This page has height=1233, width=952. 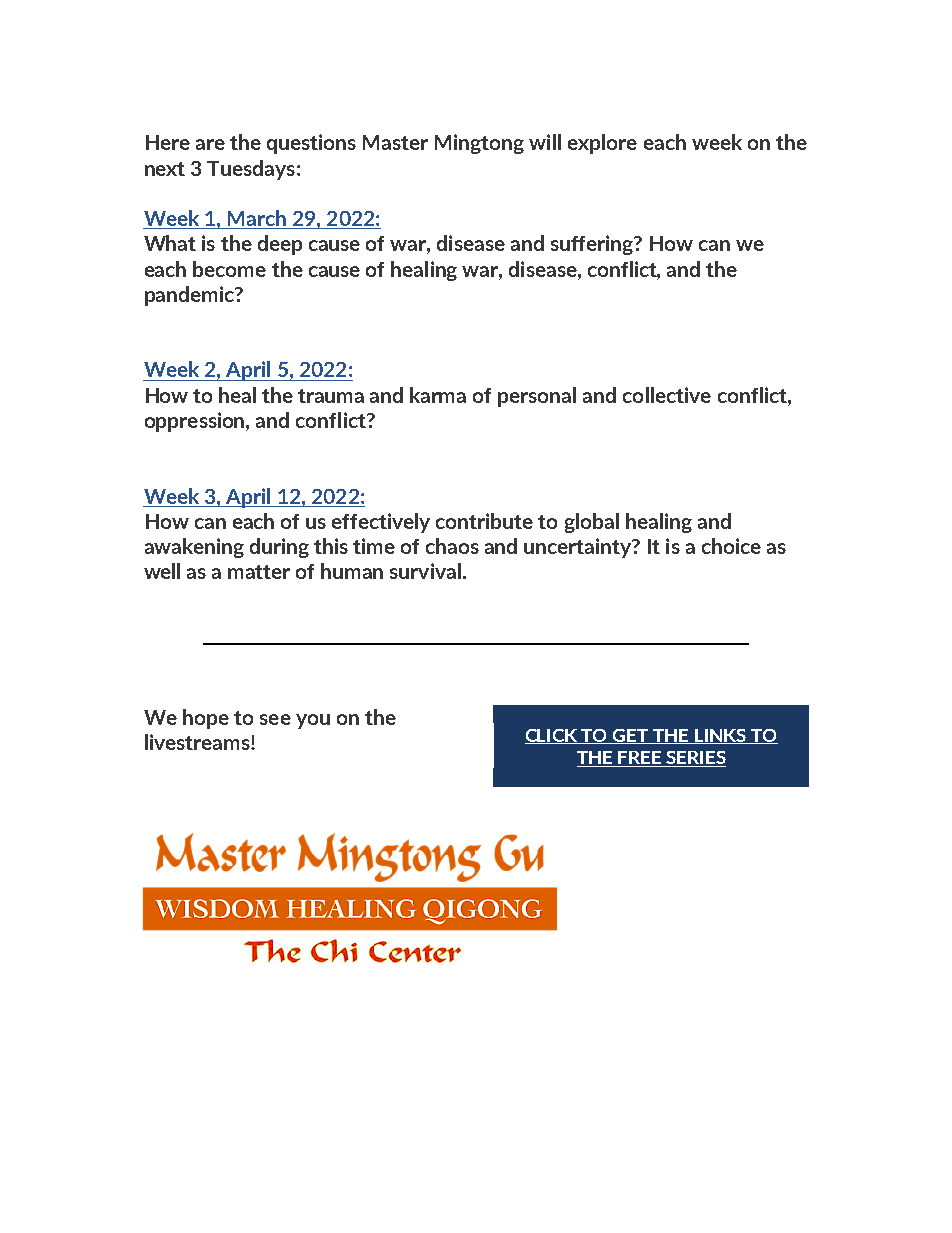 What do you see at coordinates (552, 736) in the page?
I see `CLICK` at bounding box center [552, 736].
